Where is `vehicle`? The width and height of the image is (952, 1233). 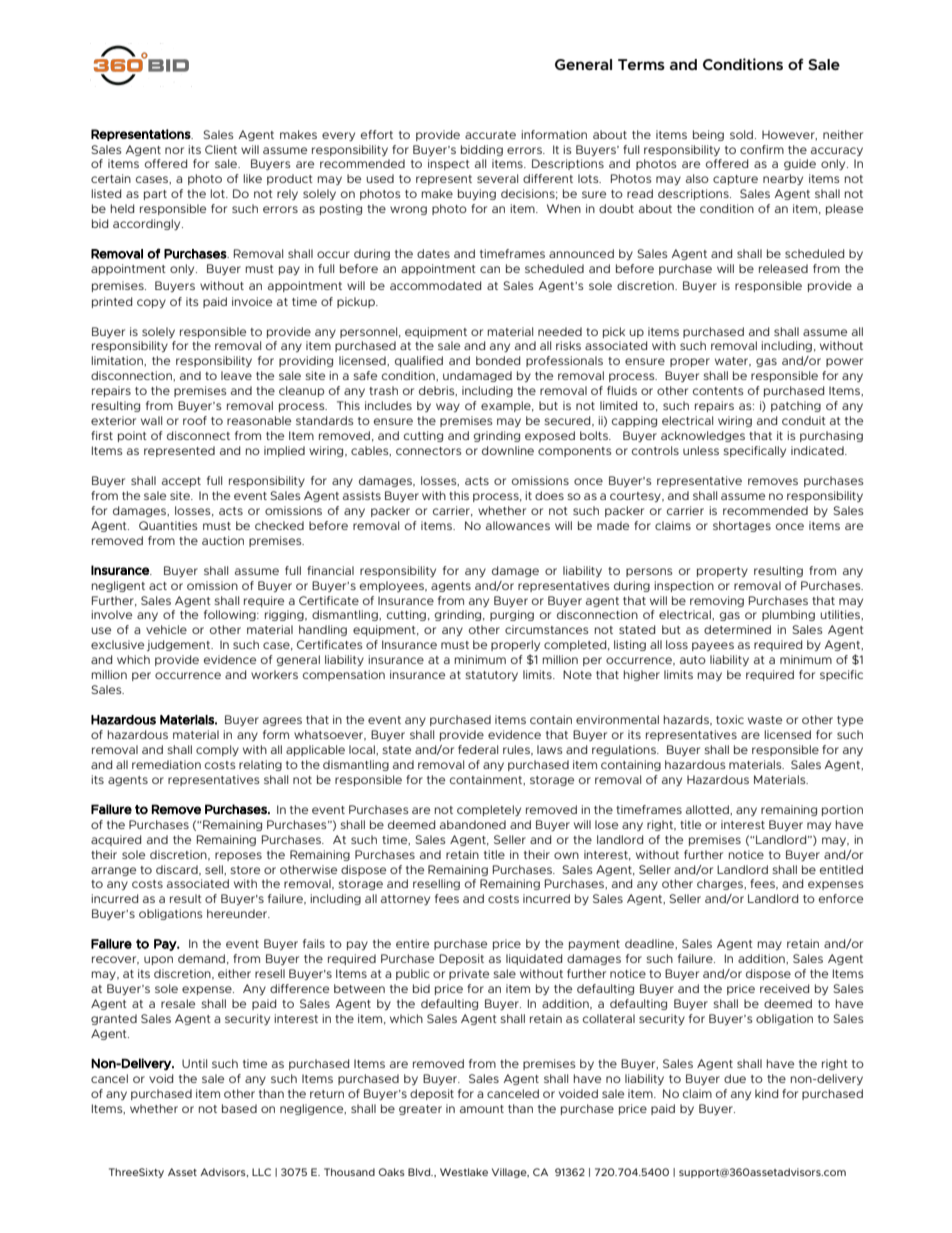 vehicle is located at coordinates (166, 629).
